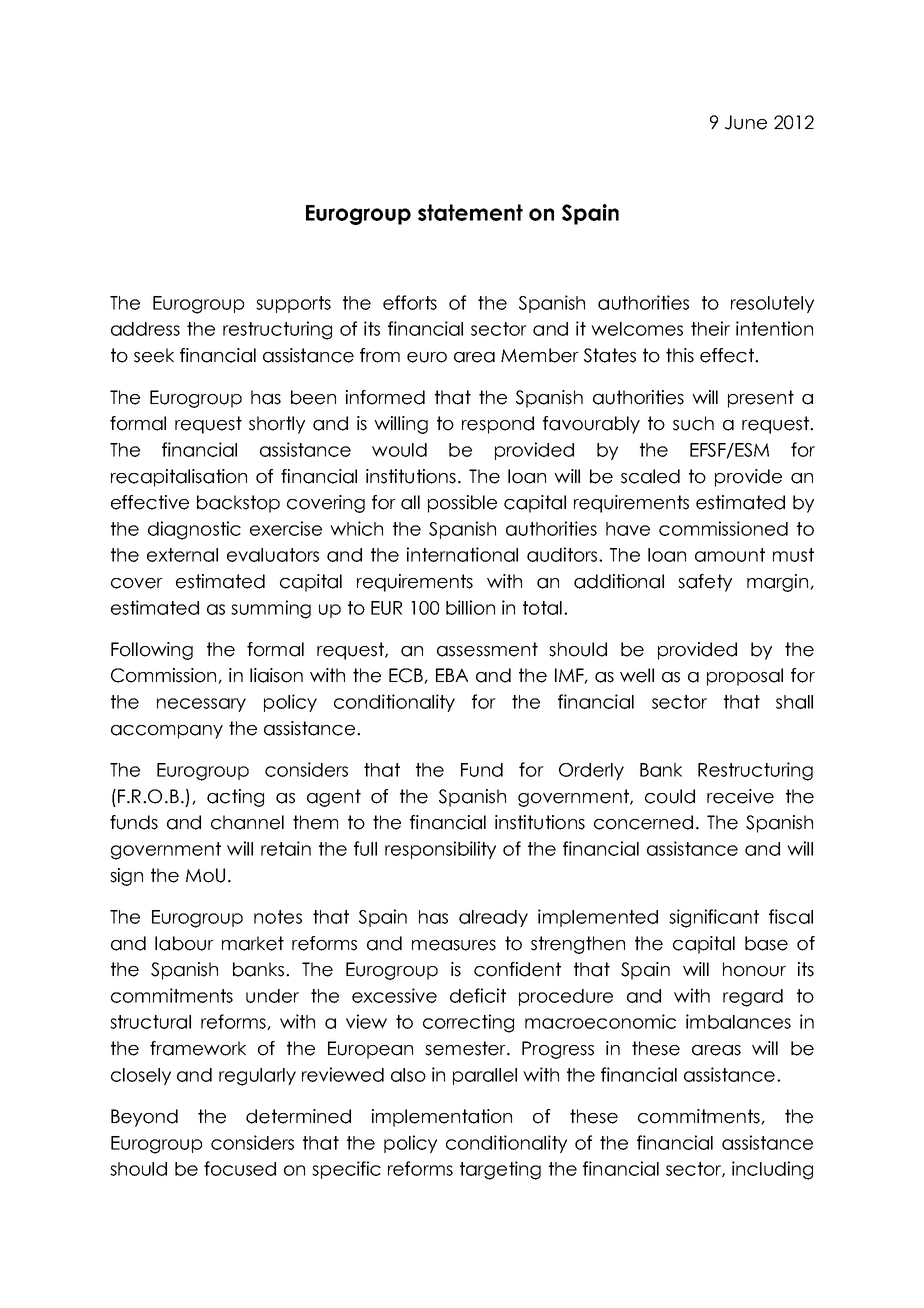 The image size is (924, 1308). I want to click on already, so click(493, 918).
